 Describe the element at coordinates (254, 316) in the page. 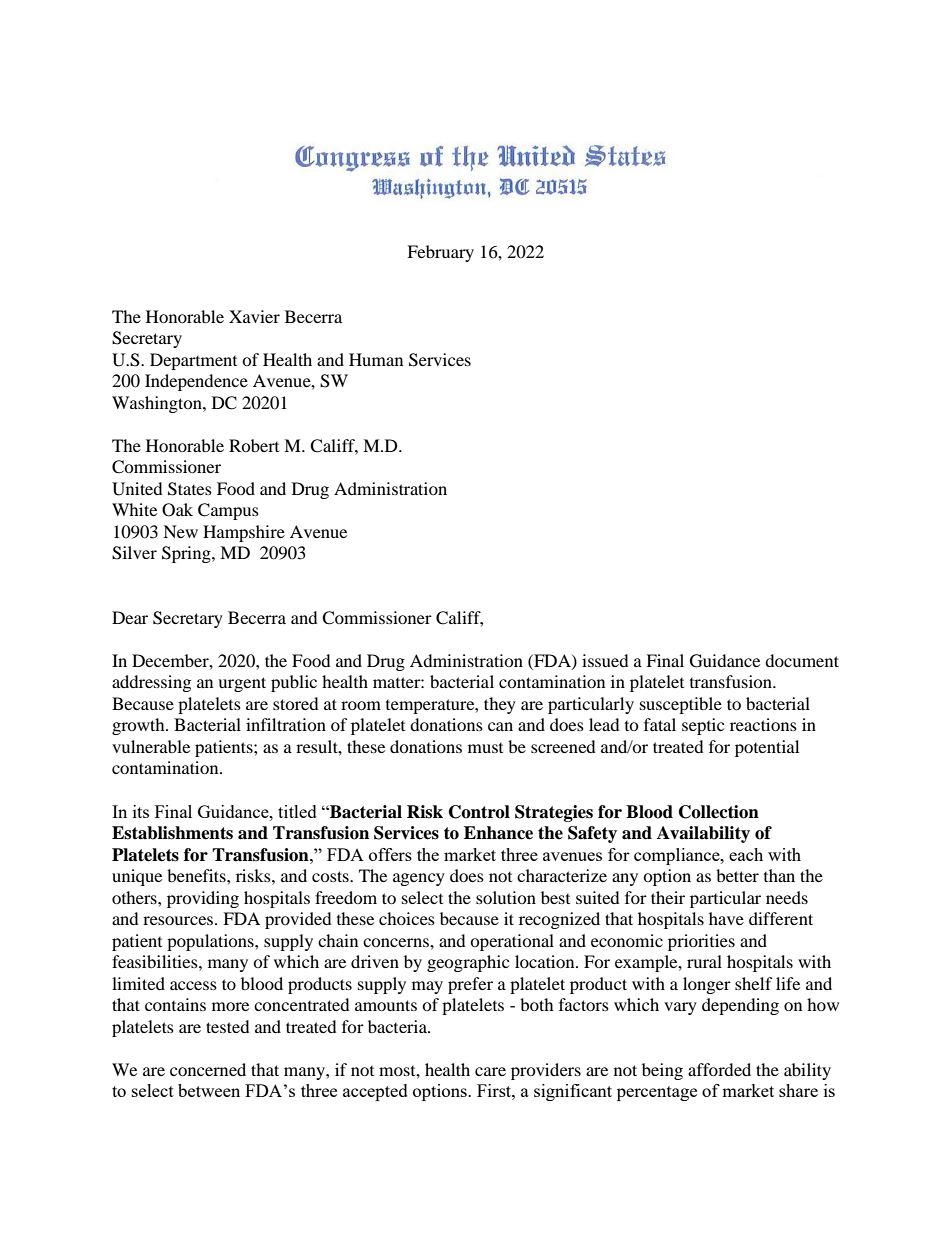

I see `Xavier` at that location.
